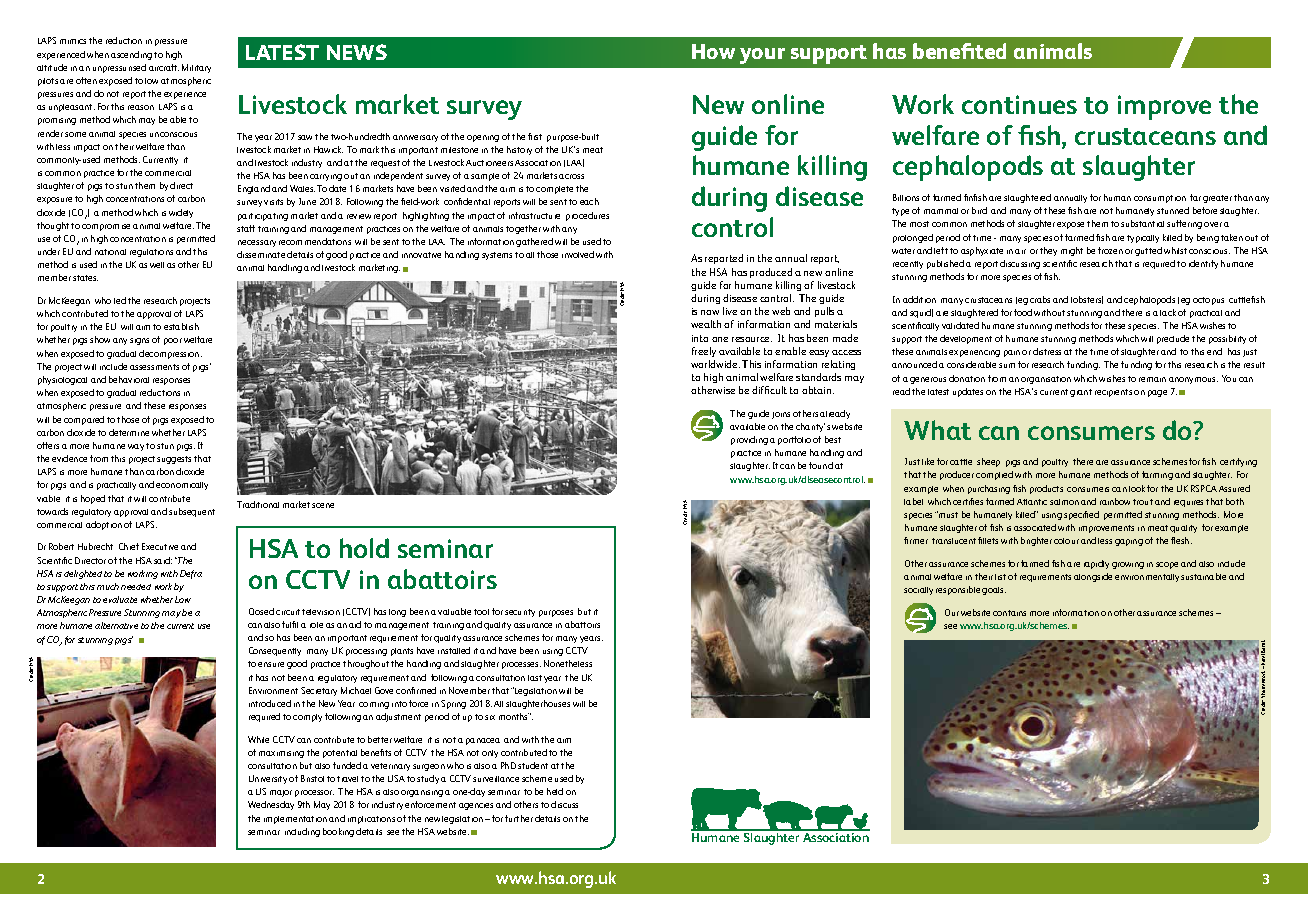 This screenshot has height=924, width=1308. What do you see at coordinates (196, 68) in the screenshot?
I see `Military` at bounding box center [196, 68].
